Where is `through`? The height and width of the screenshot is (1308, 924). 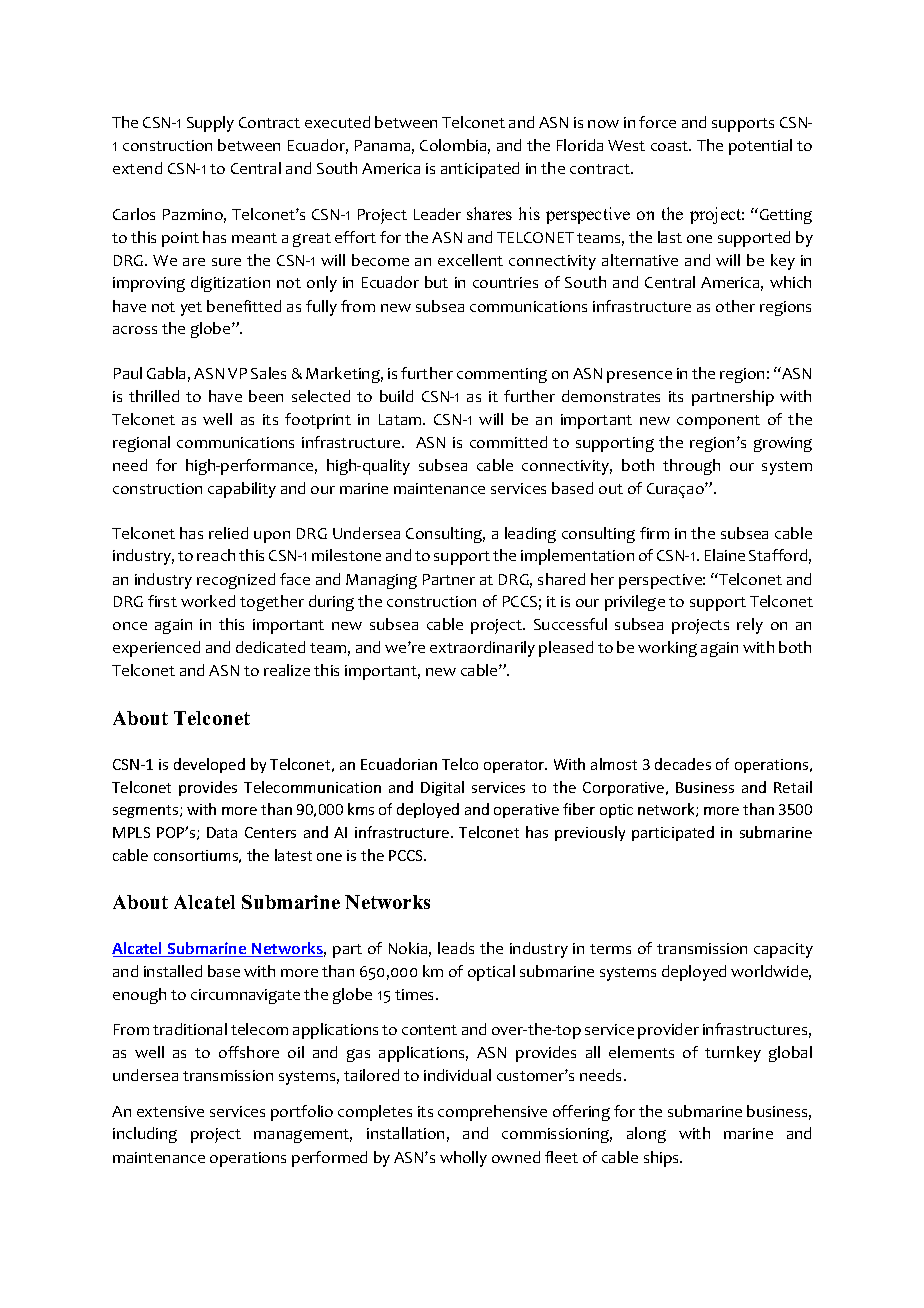
through is located at coordinates (691, 467).
